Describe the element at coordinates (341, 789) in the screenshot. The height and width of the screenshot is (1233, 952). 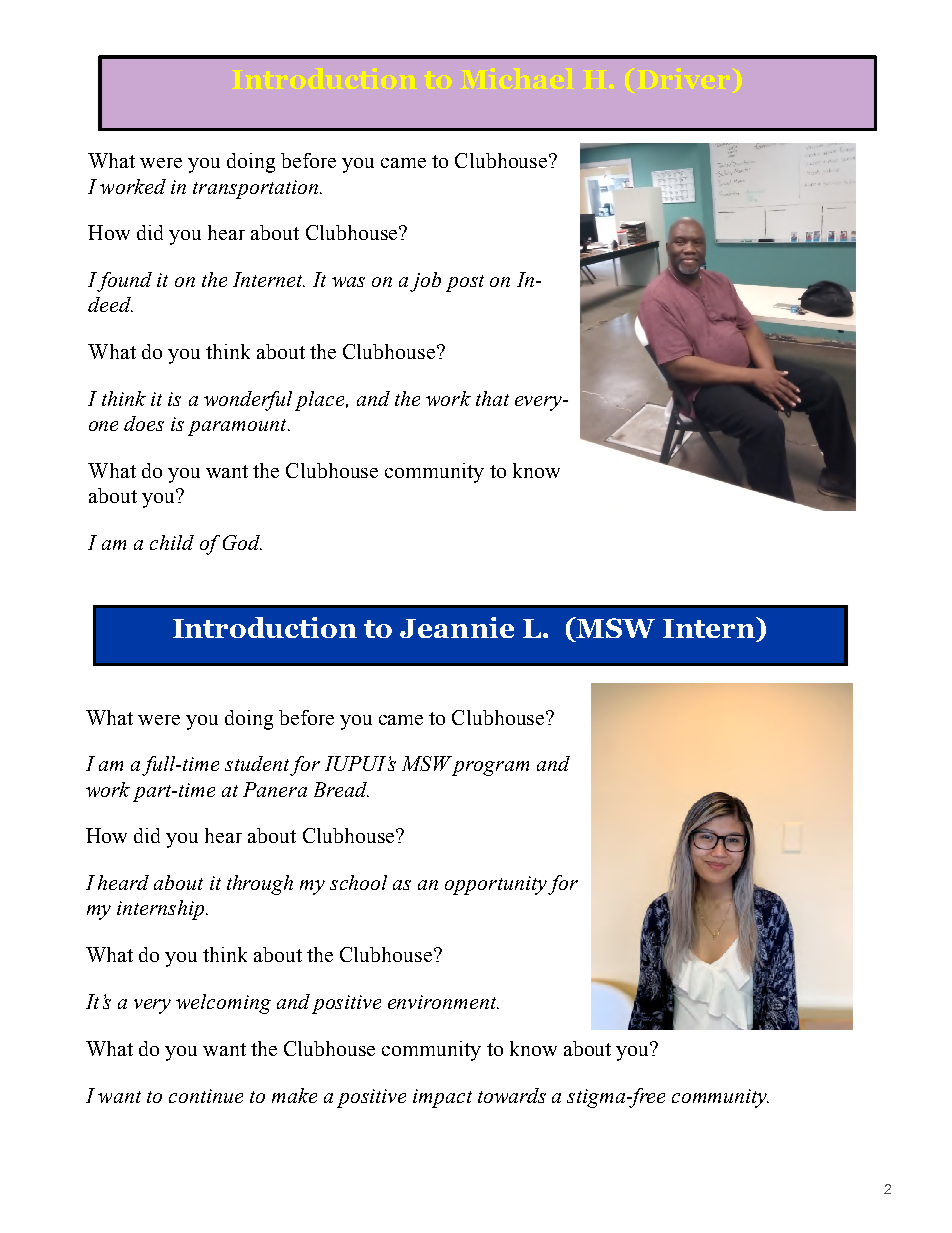
I see `Bread` at that location.
